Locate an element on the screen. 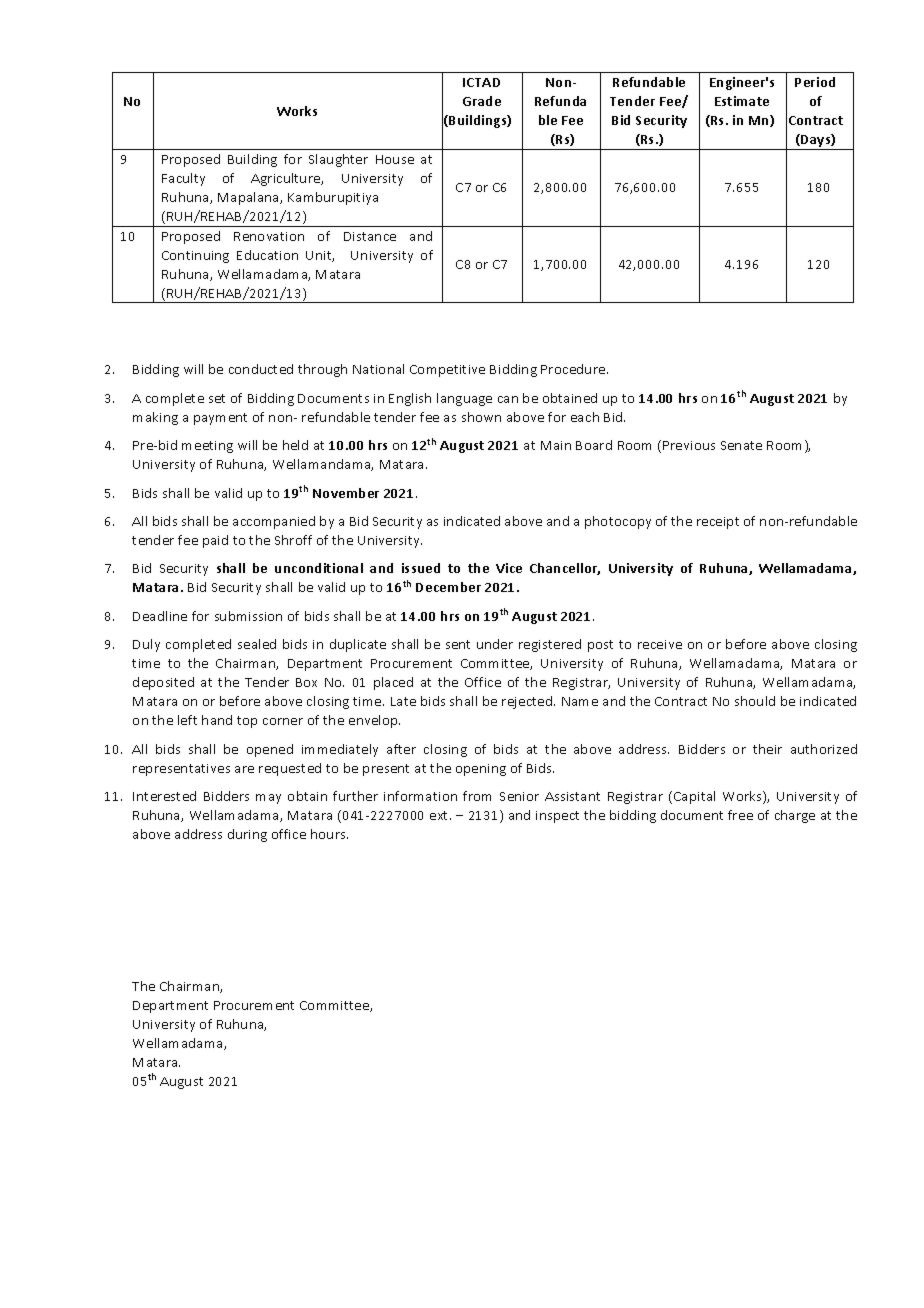 The image size is (924, 1308). receipt is located at coordinates (718, 523).
